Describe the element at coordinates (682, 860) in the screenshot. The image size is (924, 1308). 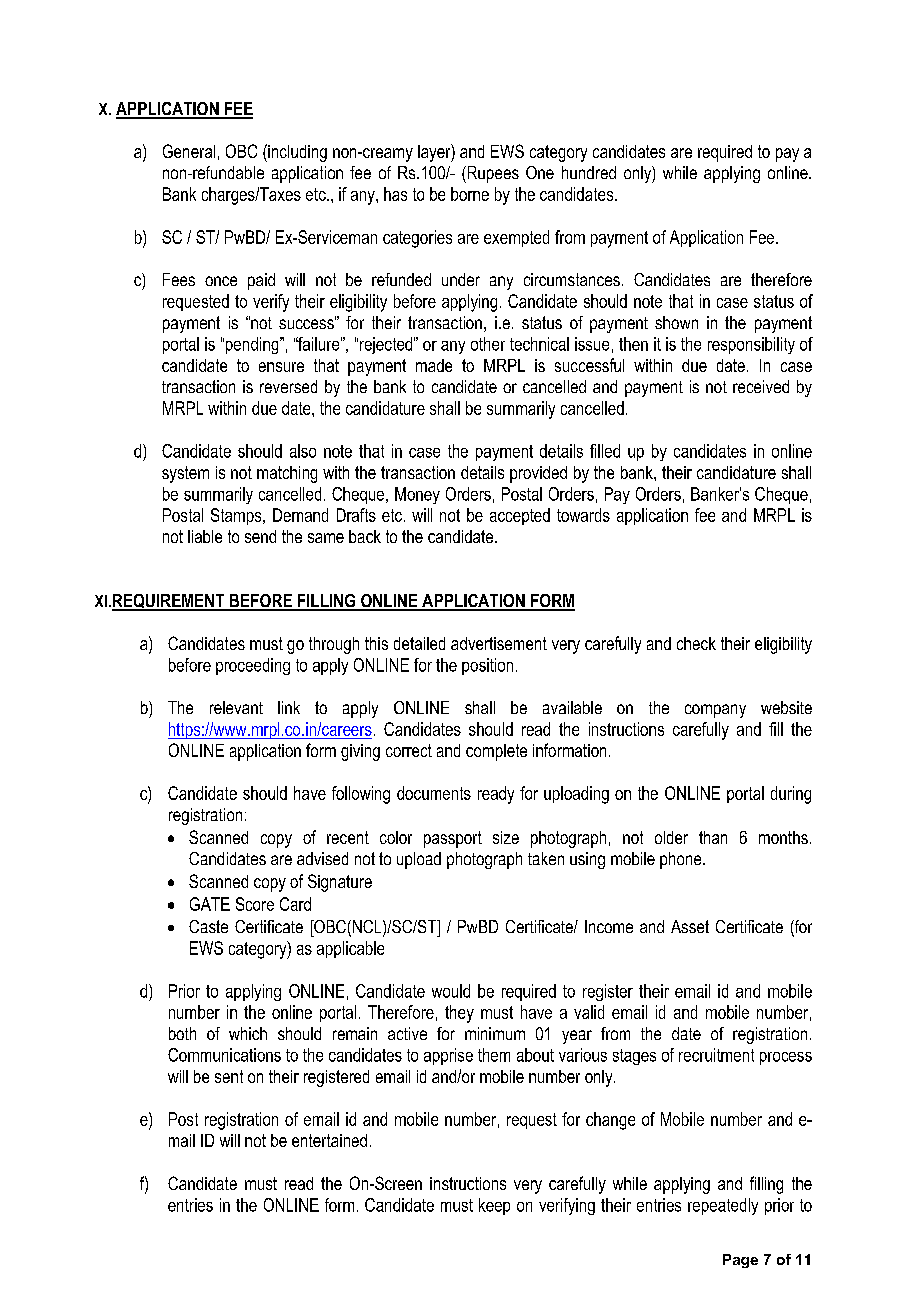
I see `phone` at that location.
